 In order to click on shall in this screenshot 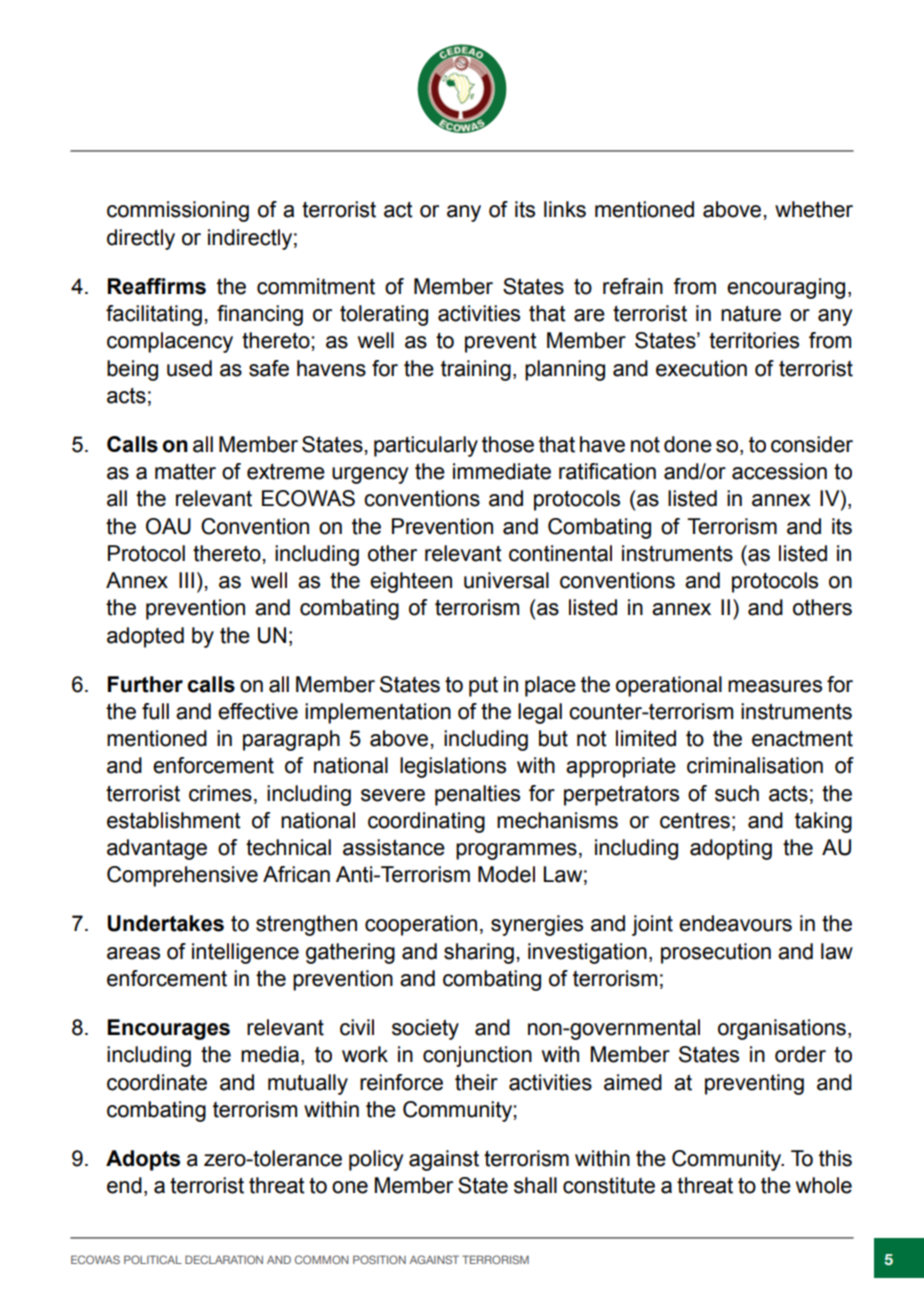, I will do `click(535, 1185)`.
